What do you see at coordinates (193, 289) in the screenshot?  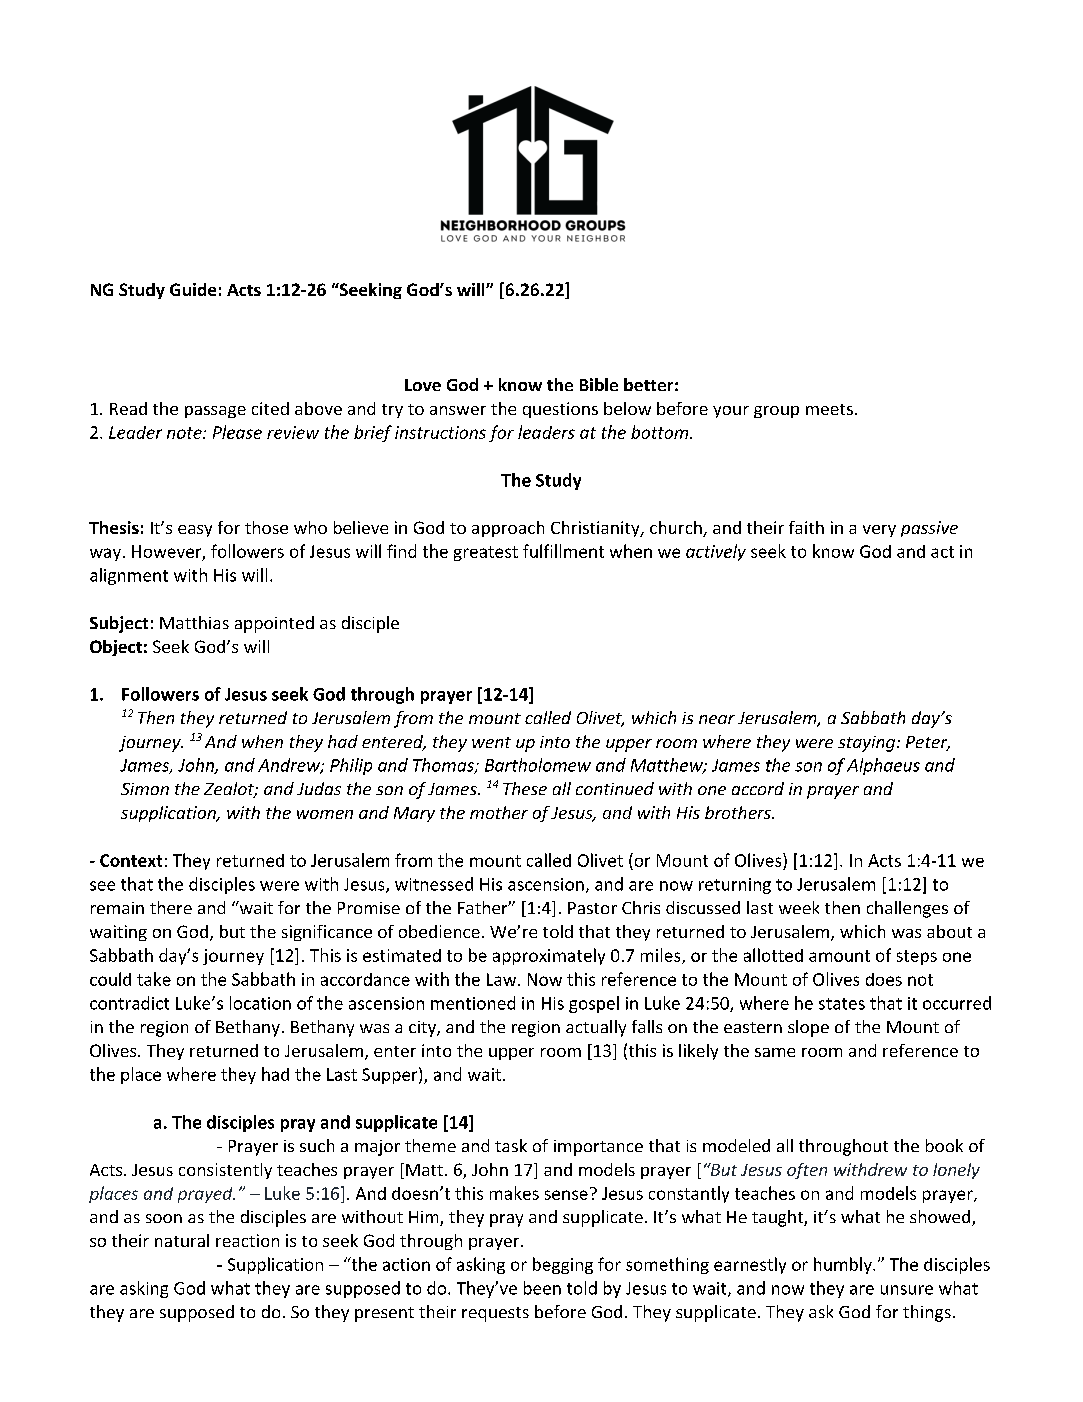 I see `Guide` at bounding box center [193, 289].
